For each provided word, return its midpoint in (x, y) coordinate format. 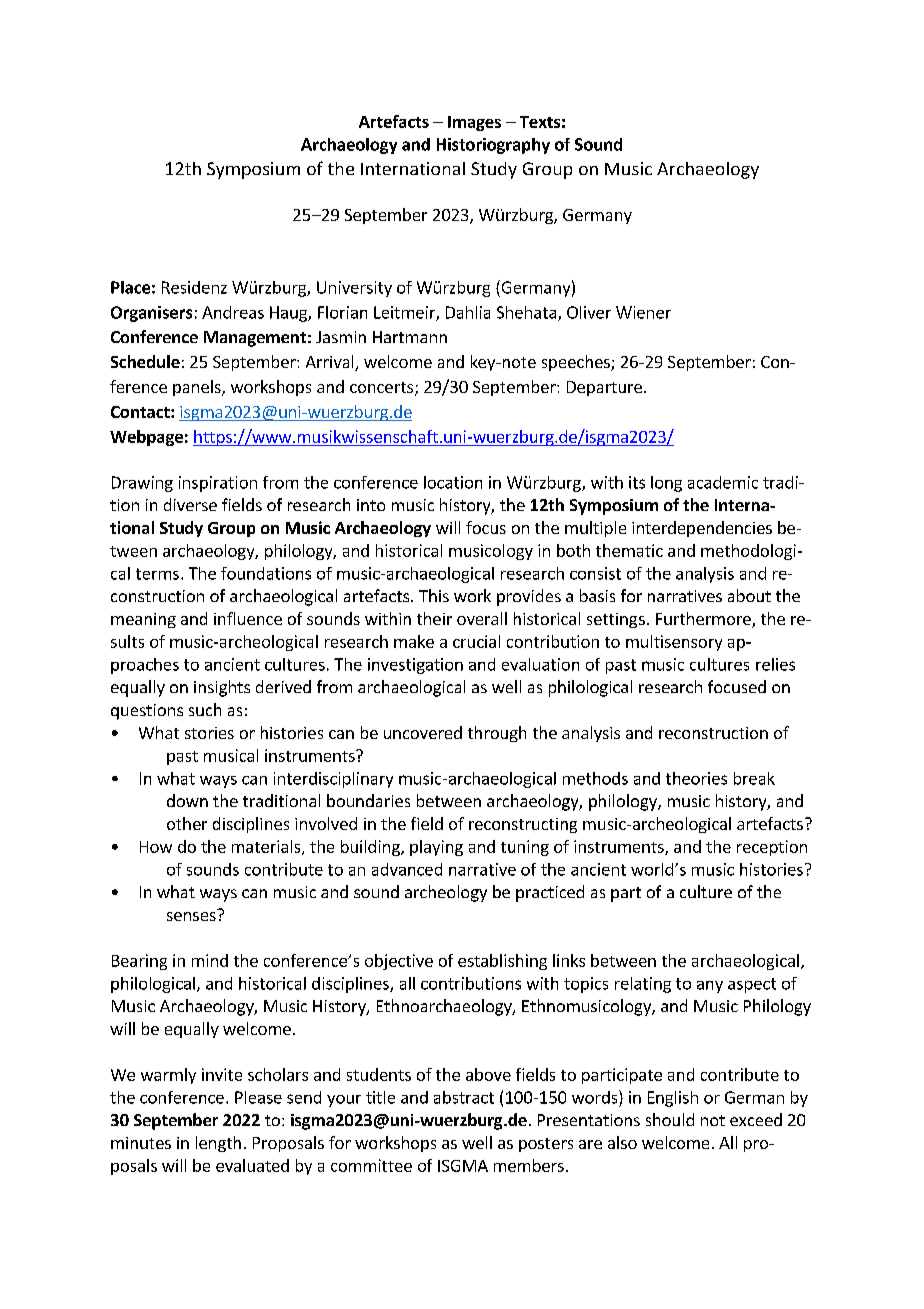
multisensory (674, 643)
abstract (464, 1097)
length (218, 1144)
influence (248, 618)
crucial (476, 641)
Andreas (233, 312)
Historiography (493, 146)
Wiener (643, 312)
